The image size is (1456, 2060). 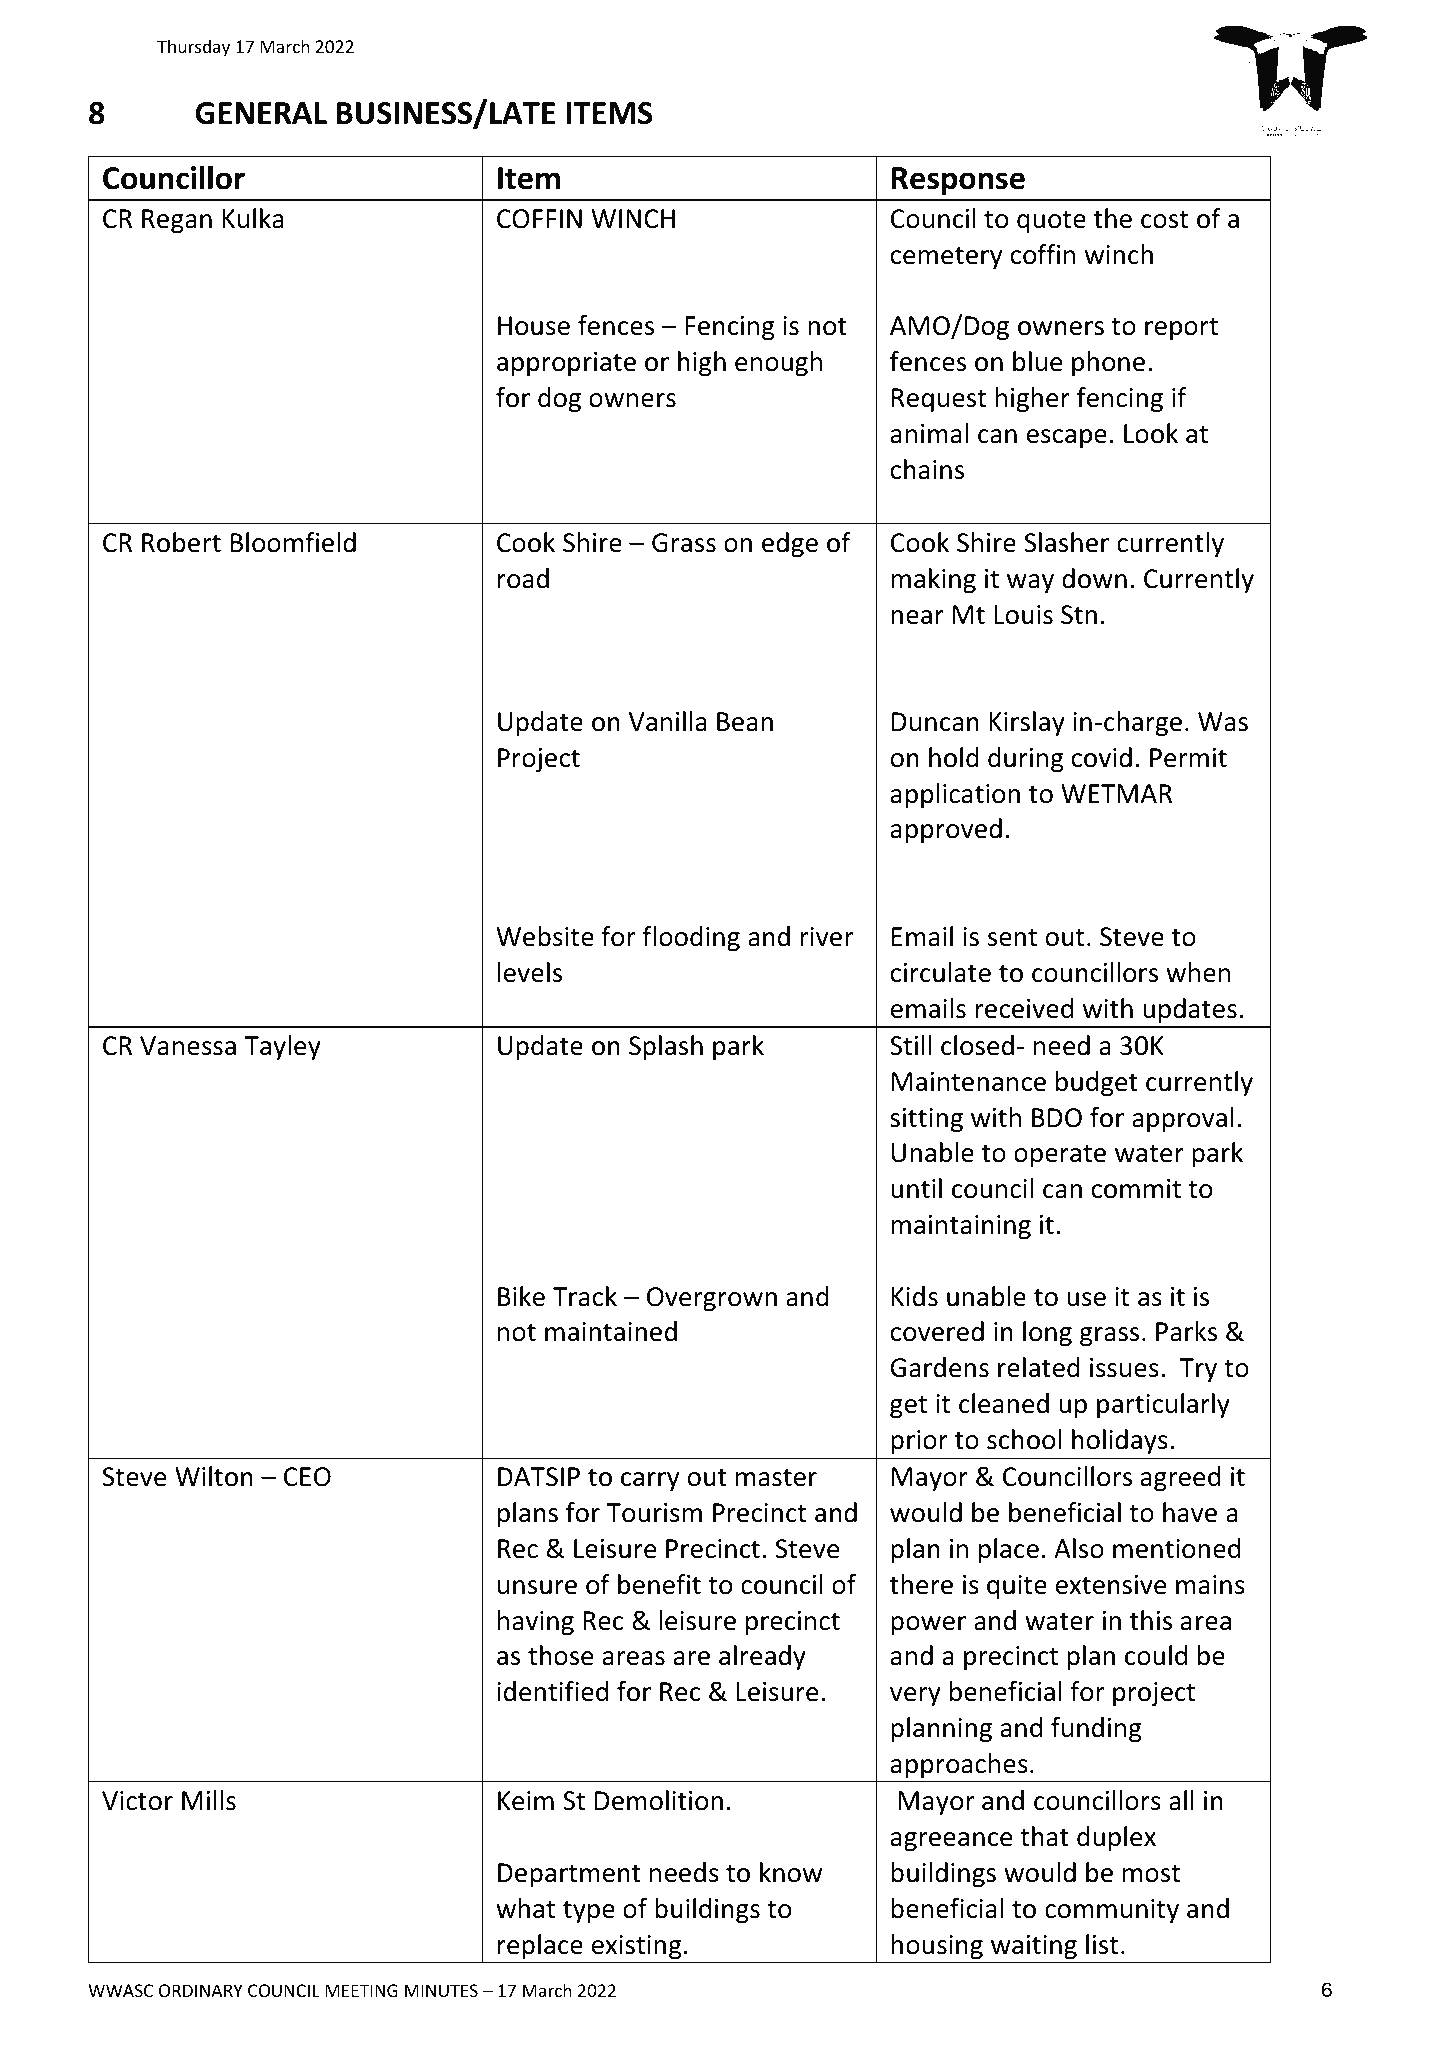 I want to click on quote, so click(x=1051, y=222).
